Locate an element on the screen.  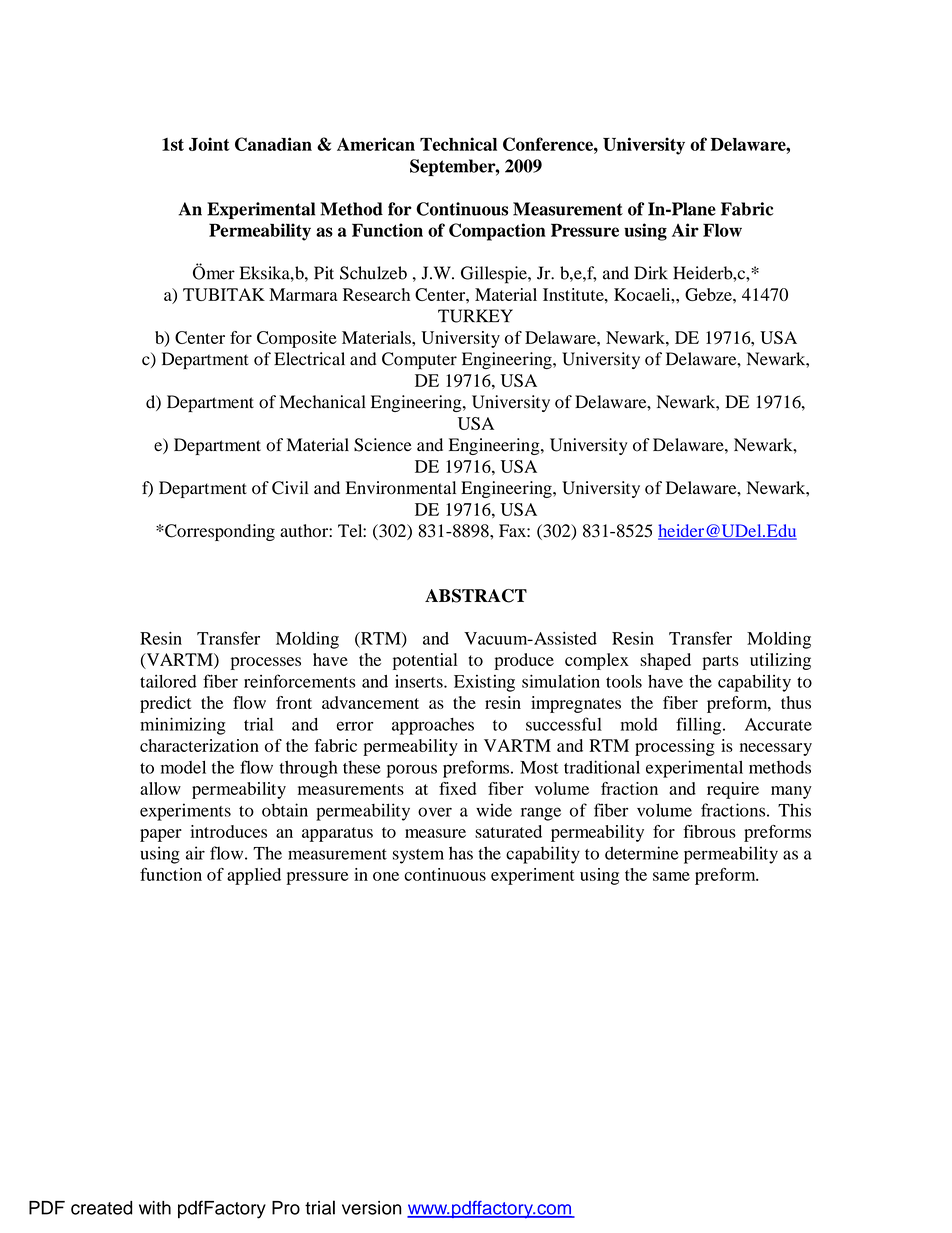
applied is located at coordinates (254, 876).
